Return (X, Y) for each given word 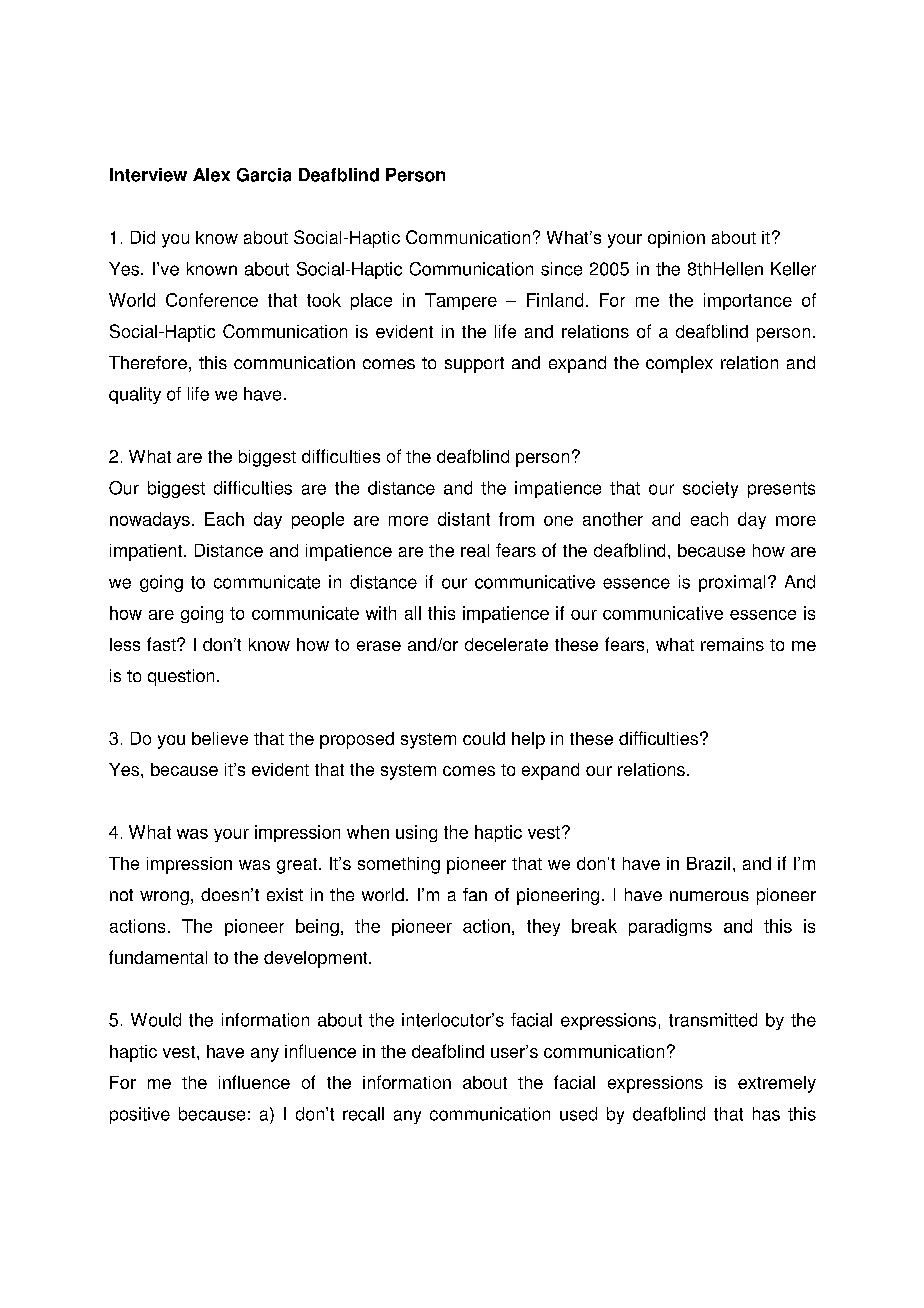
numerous (709, 896)
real (475, 550)
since (561, 269)
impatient (146, 552)
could (484, 738)
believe (220, 738)
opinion (676, 239)
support (474, 365)
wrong (164, 898)
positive (140, 1115)
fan (475, 894)
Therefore (148, 362)
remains (732, 644)
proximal (732, 583)
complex (679, 364)
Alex (211, 175)
